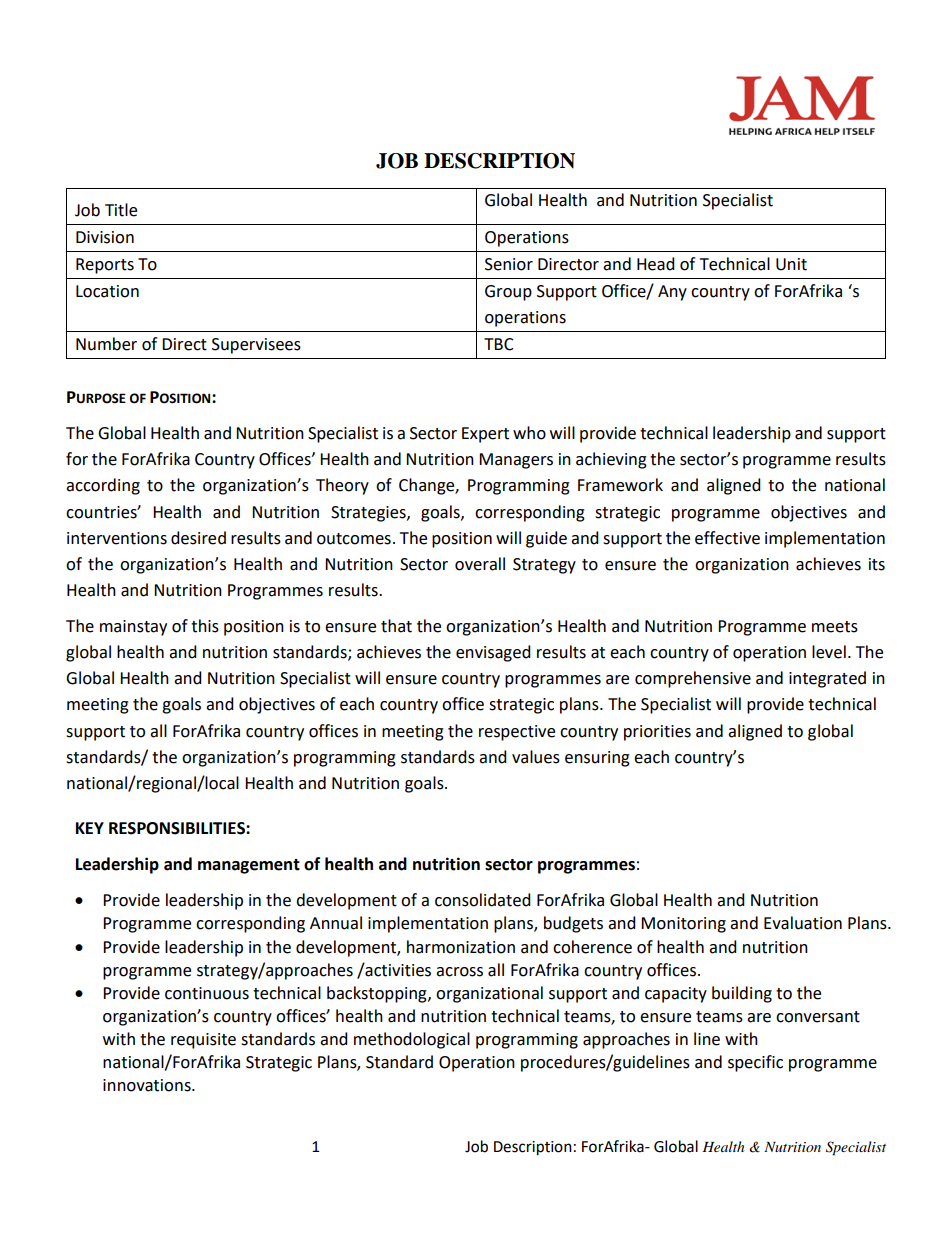 Image resolution: width=952 pixels, height=1233 pixels. What do you see at coordinates (203, 1041) in the screenshot?
I see `requisite` at bounding box center [203, 1041].
